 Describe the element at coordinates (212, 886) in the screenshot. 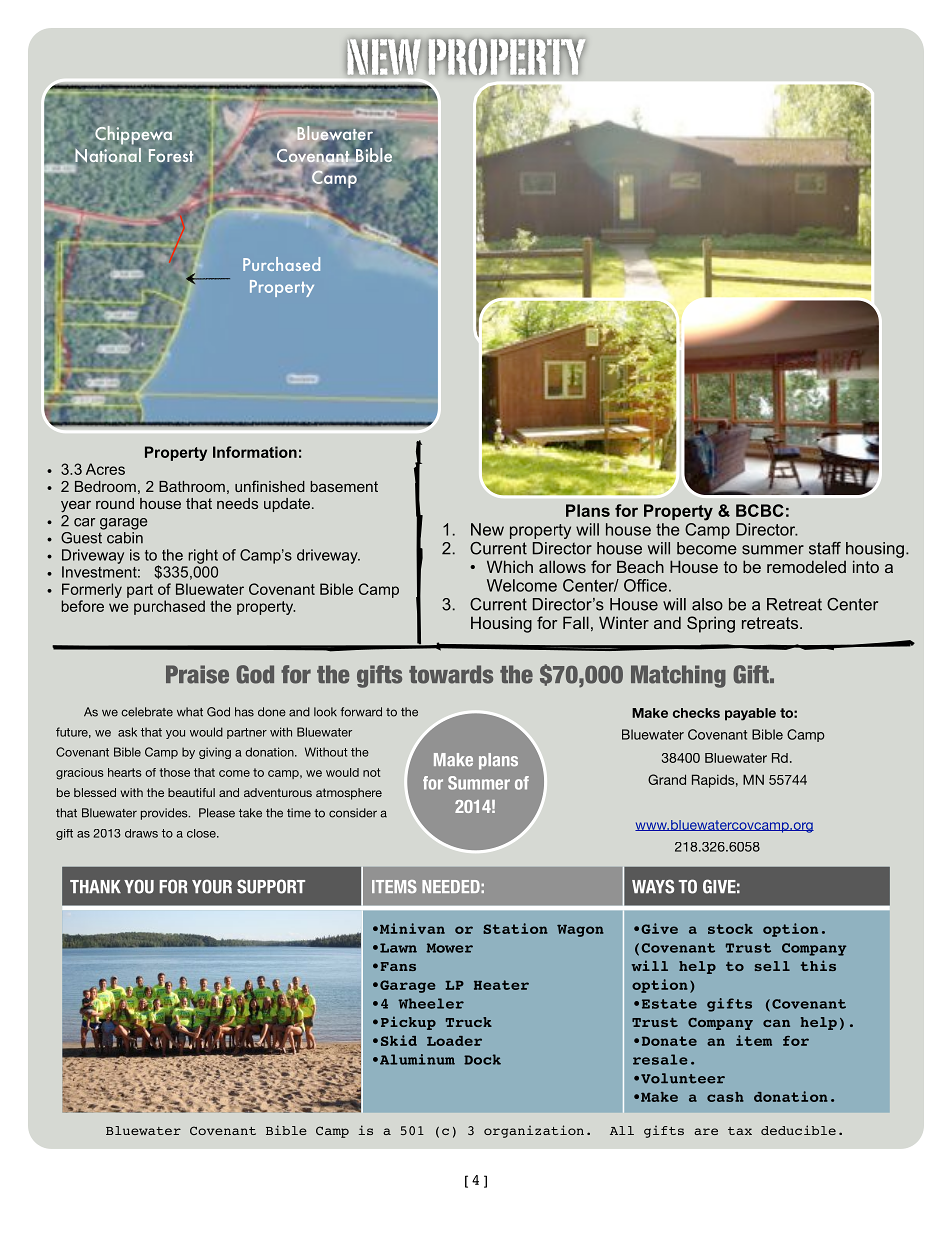

I see `YOUR` at that location.
